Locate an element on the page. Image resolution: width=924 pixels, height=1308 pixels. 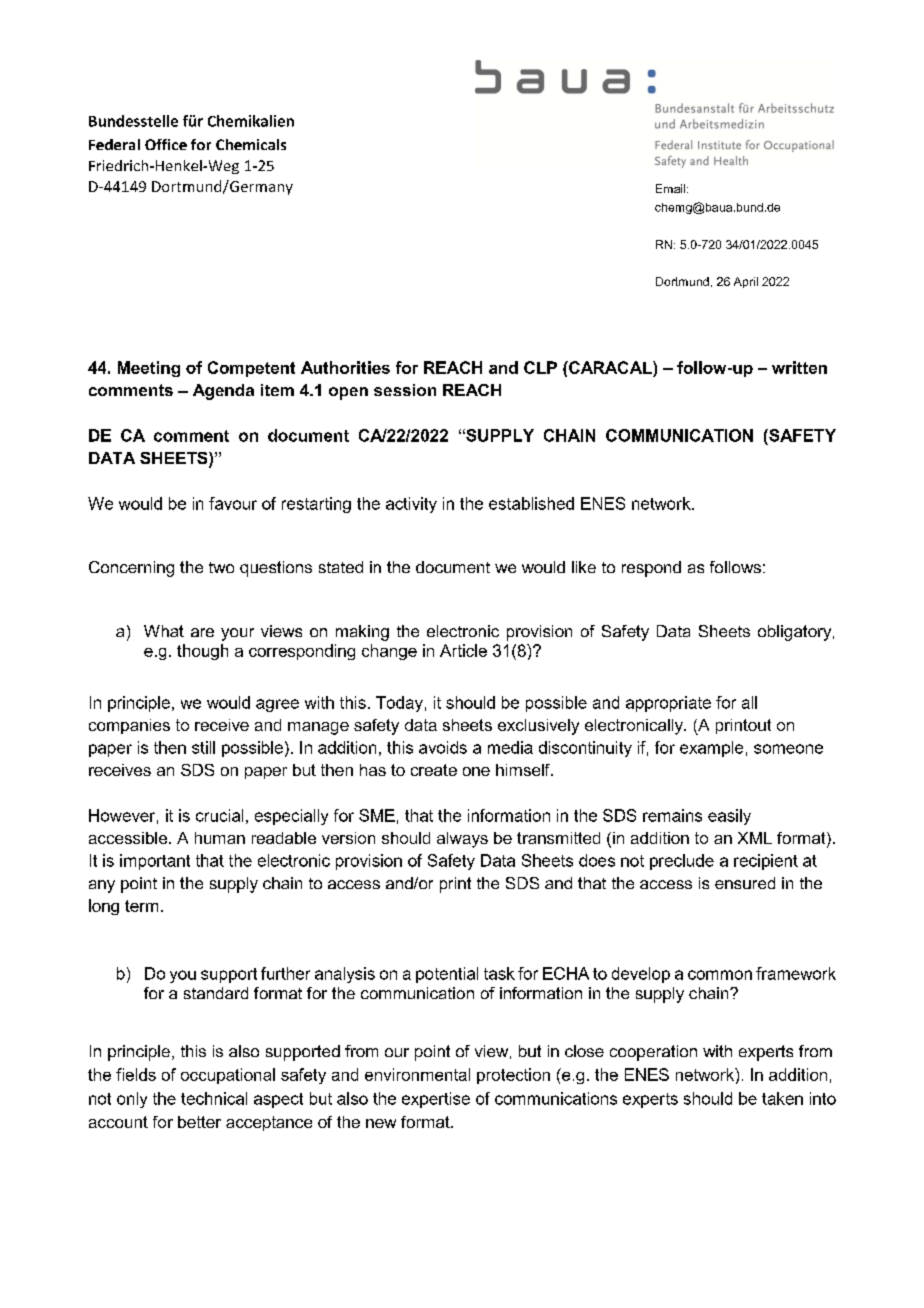
create is located at coordinates (434, 770).
